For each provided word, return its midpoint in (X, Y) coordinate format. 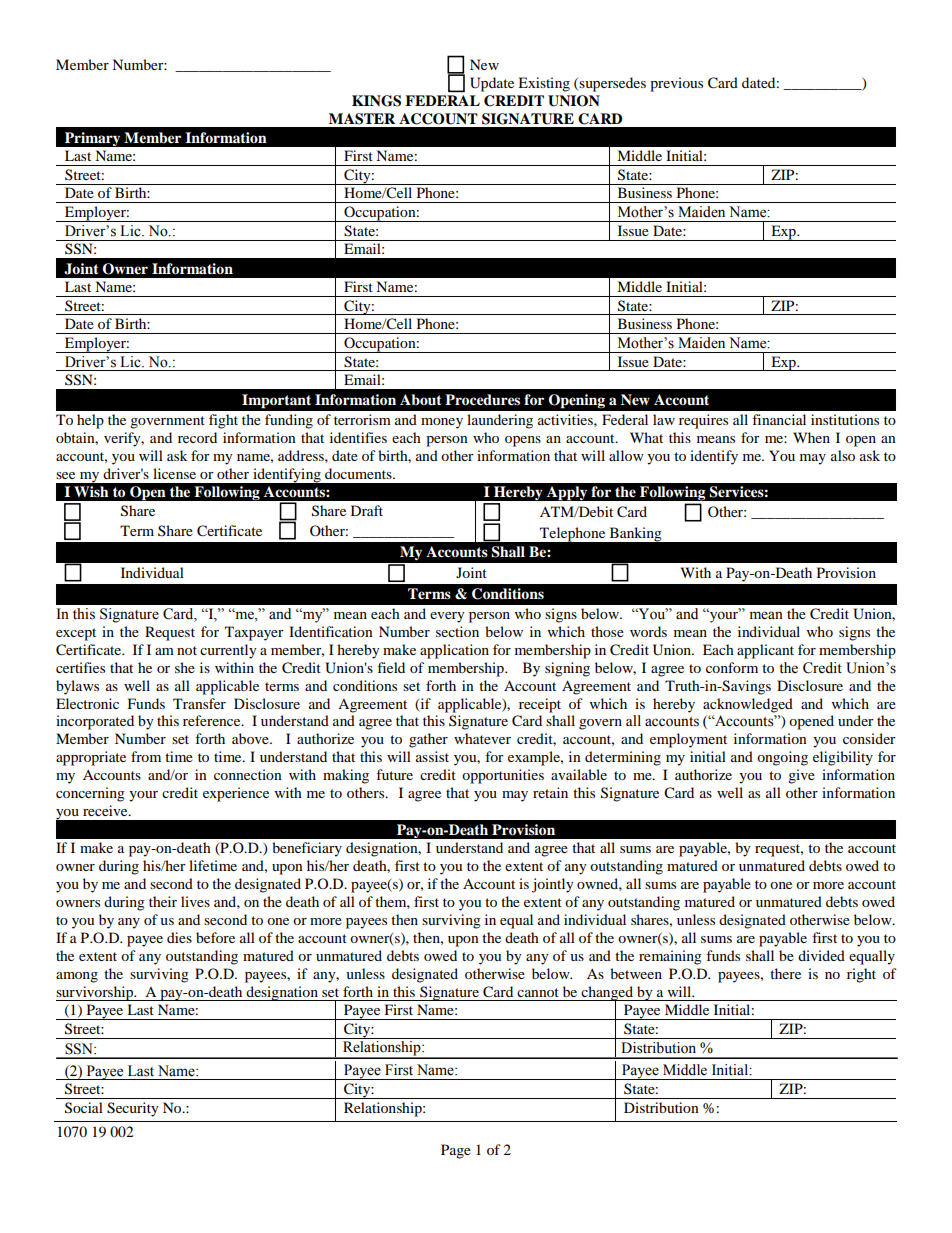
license (174, 473)
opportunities (503, 776)
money (442, 423)
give (801, 776)
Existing (544, 84)
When (811, 437)
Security (133, 1109)
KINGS (376, 101)
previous (676, 84)
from (146, 756)
